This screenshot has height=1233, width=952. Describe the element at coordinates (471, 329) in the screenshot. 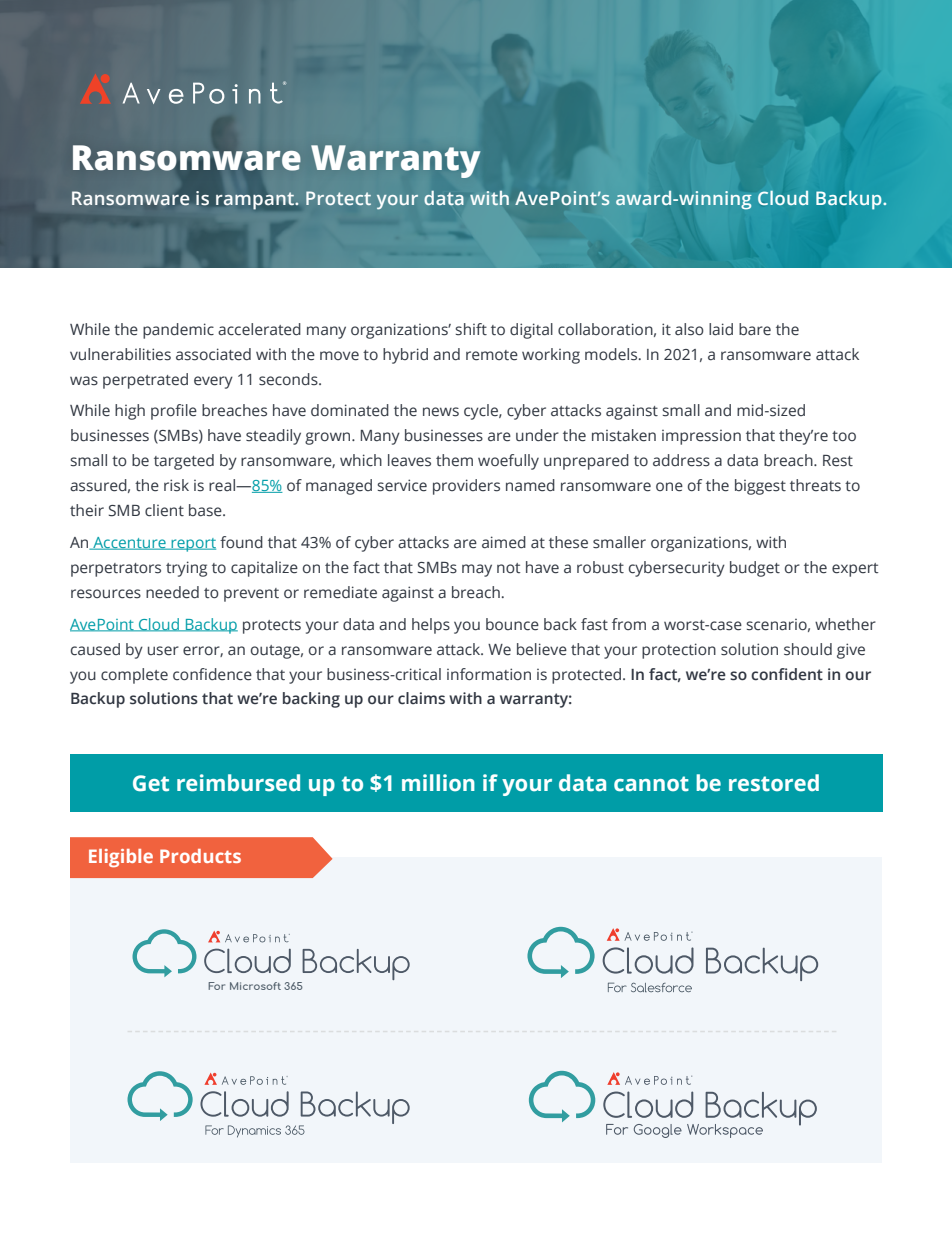

I see `shift` at that location.
